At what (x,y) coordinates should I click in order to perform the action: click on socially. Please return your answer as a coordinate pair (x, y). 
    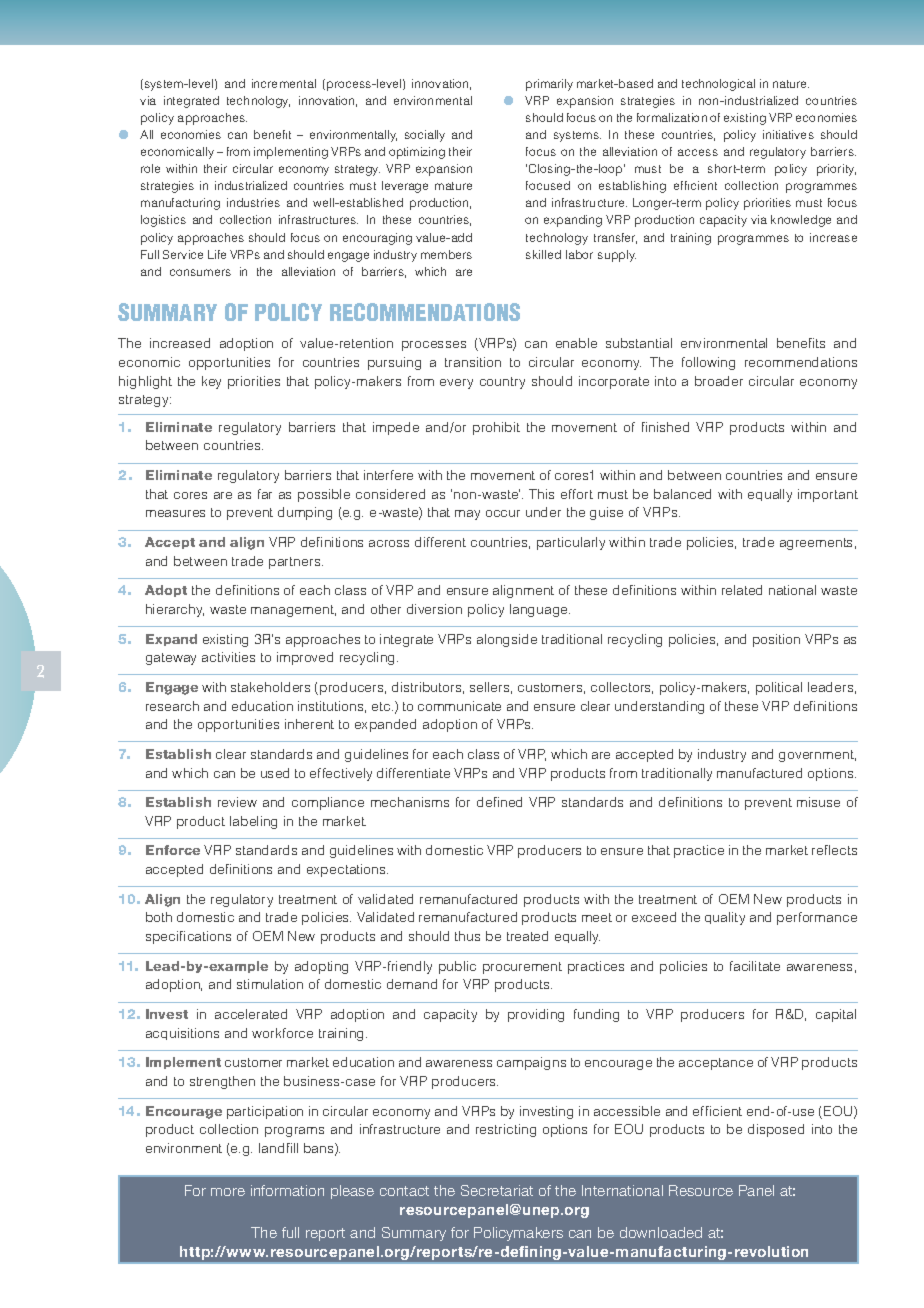
    Looking at the image, I should click on (425, 136).
